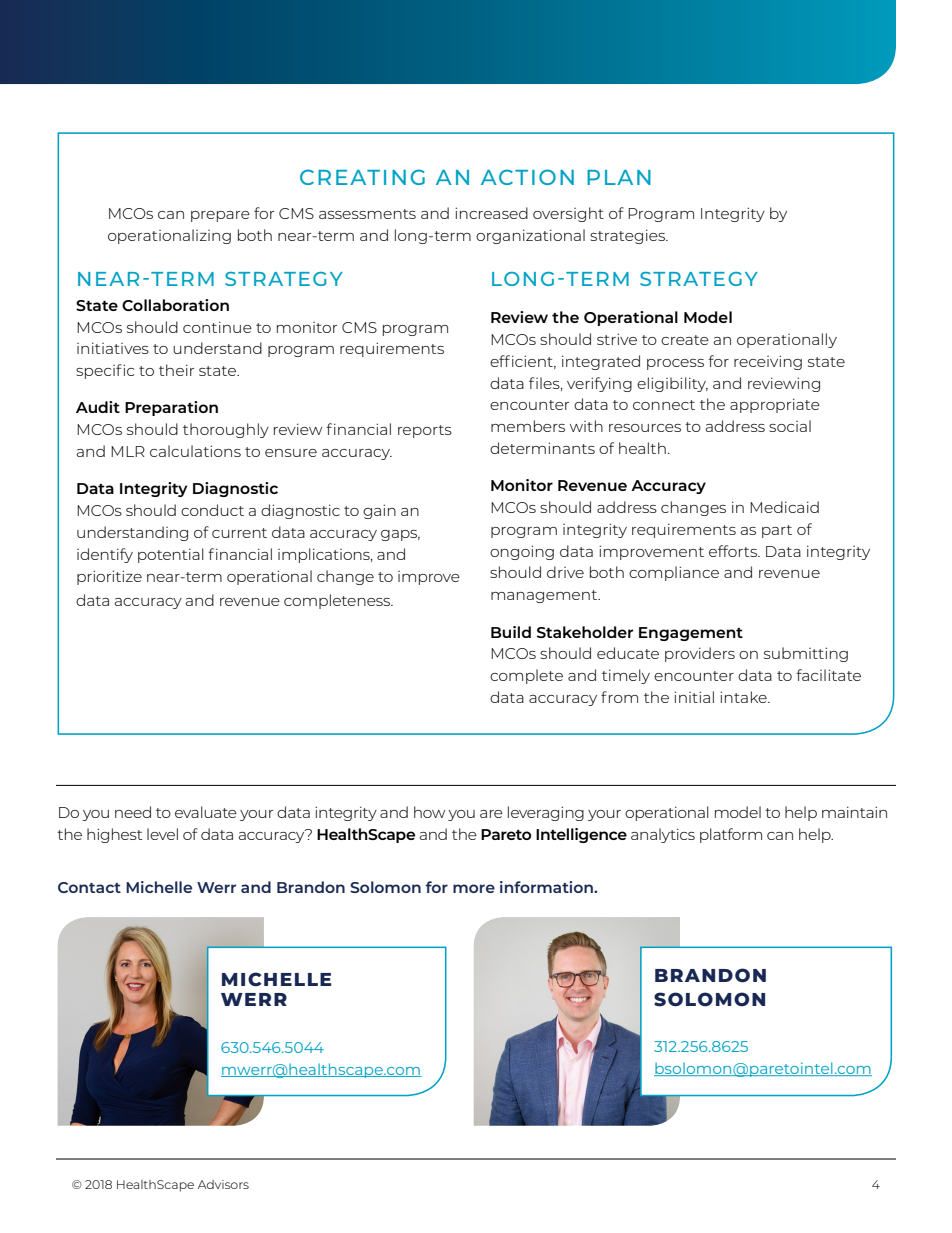 This page has height=1233, width=952. I want to click on Contact, so click(89, 887).
